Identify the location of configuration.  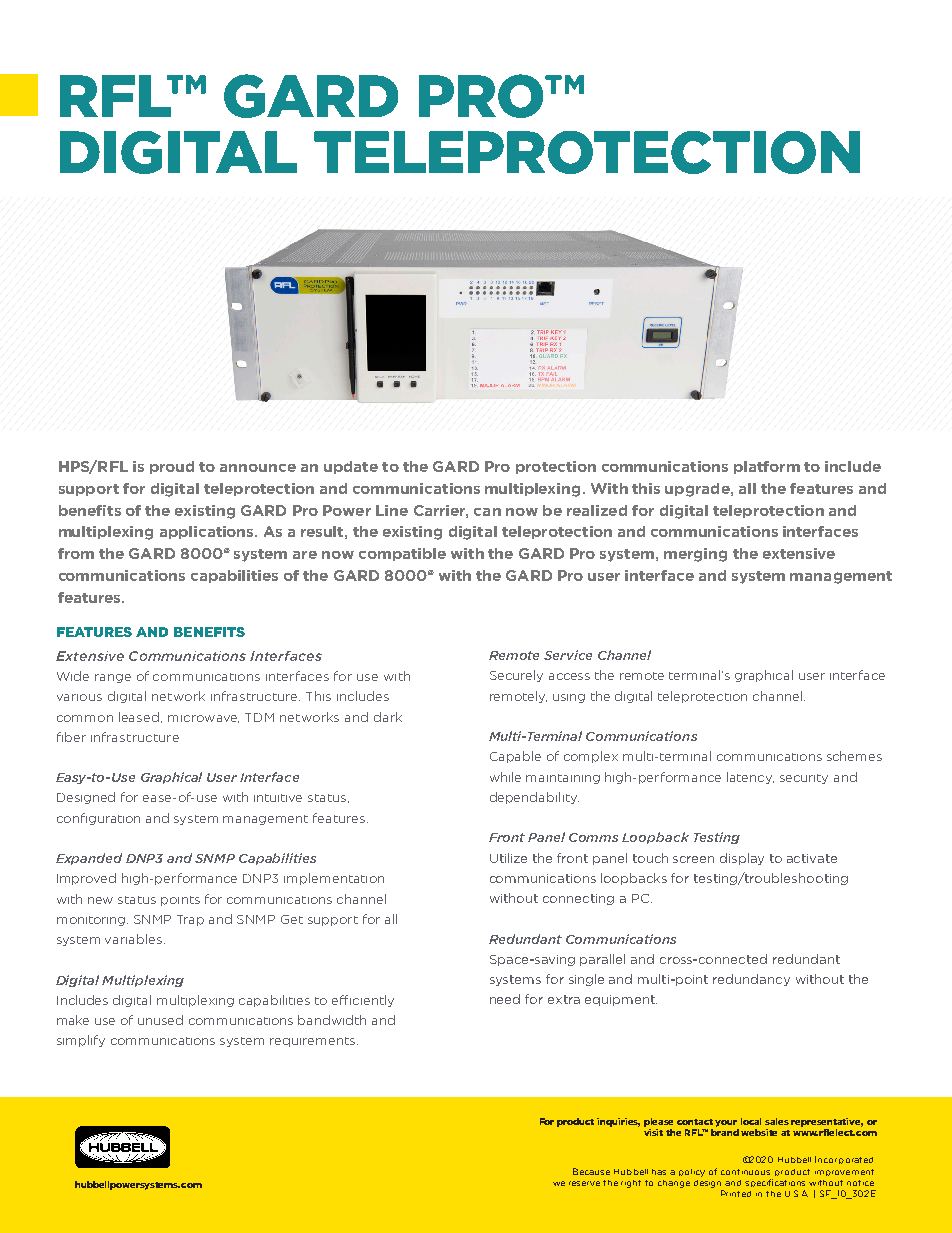
(98, 819).
